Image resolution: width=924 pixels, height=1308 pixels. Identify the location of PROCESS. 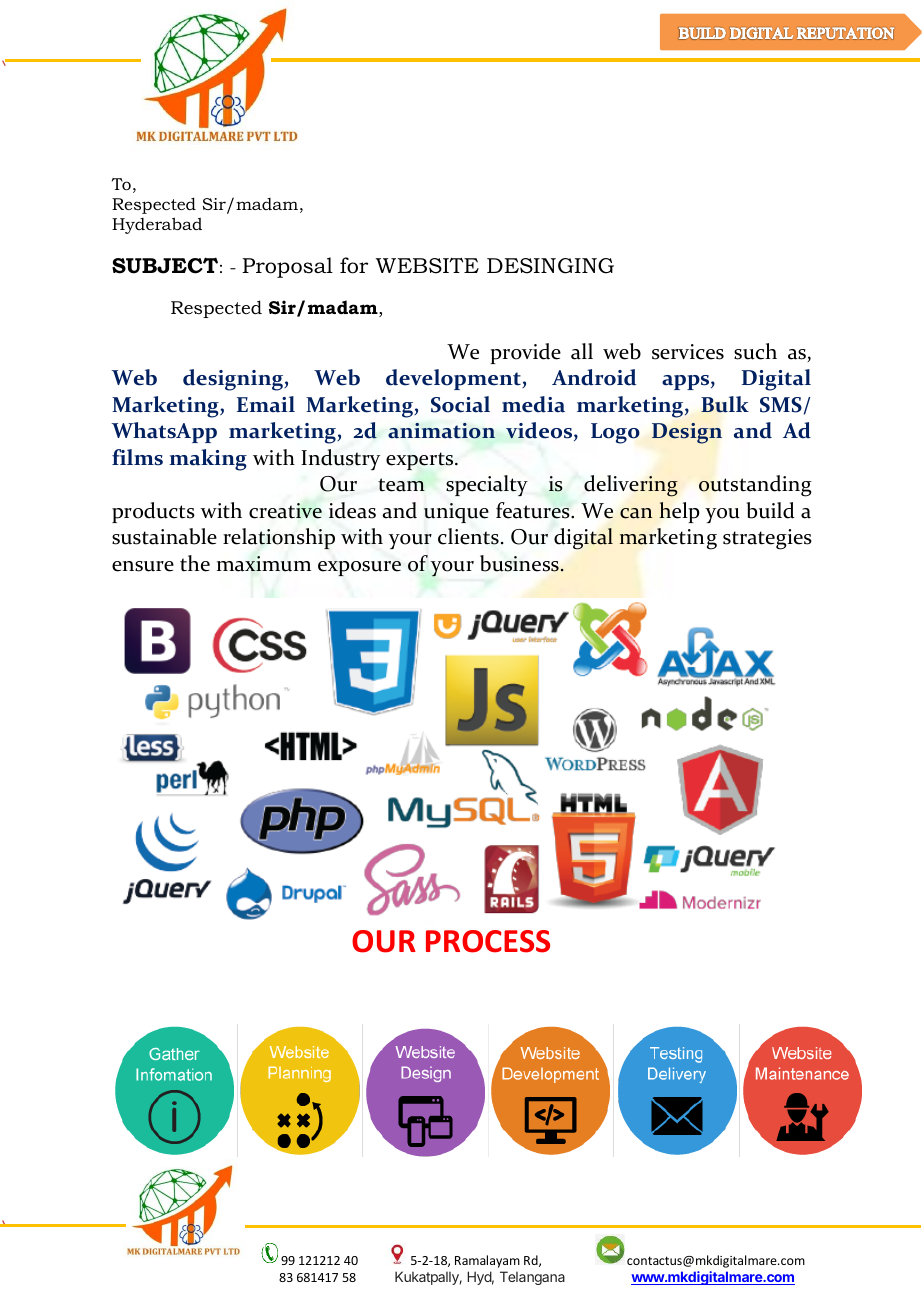
(488, 941).
